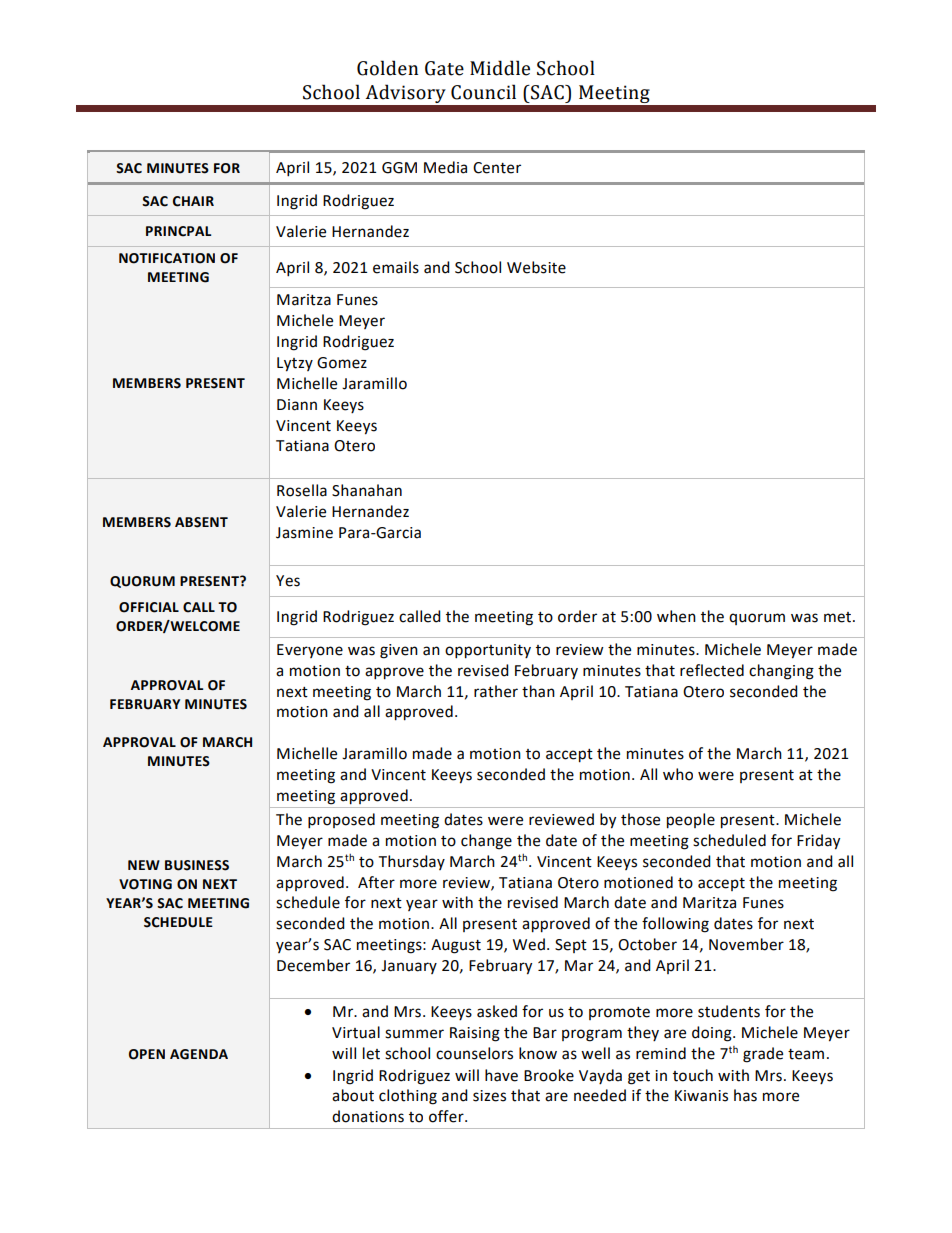 This page has height=1233, width=952. What do you see at coordinates (193, 201) in the page?
I see `CHAIR` at bounding box center [193, 201].
